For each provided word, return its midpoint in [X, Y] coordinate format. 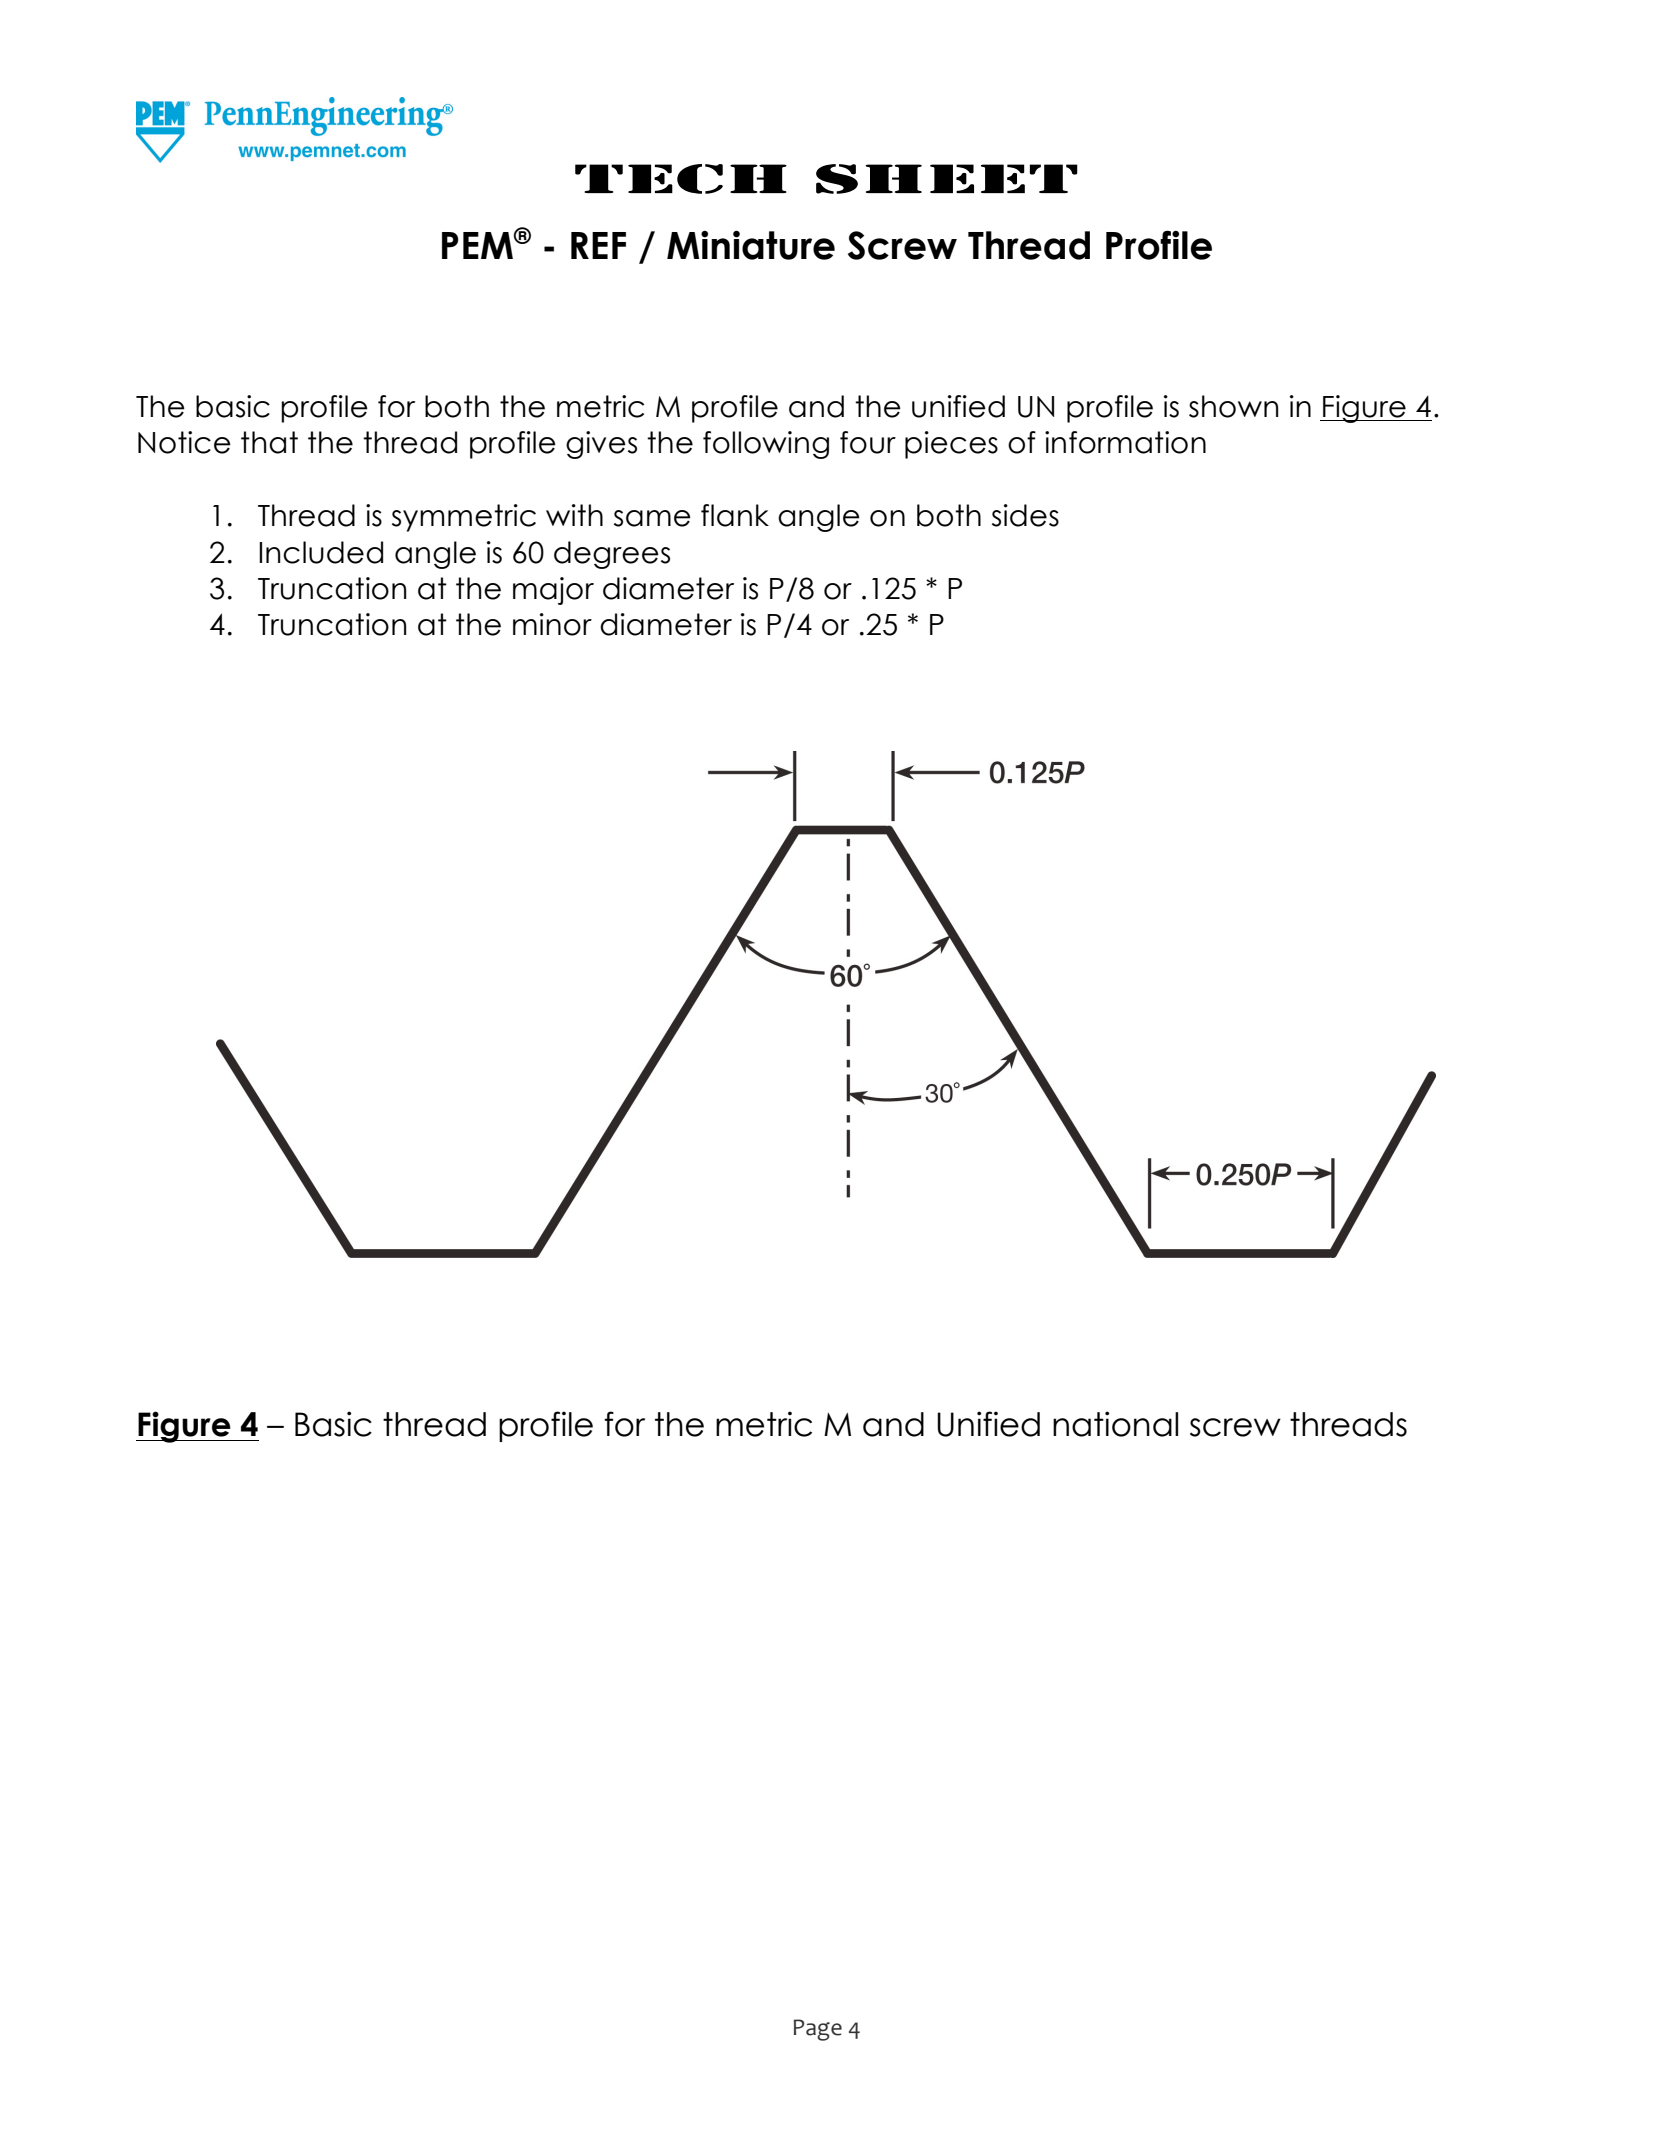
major [553, 591]
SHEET [947, 179]
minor [552, 624]
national [1115, 1424]
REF [598, 245]
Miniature [751, 245]
